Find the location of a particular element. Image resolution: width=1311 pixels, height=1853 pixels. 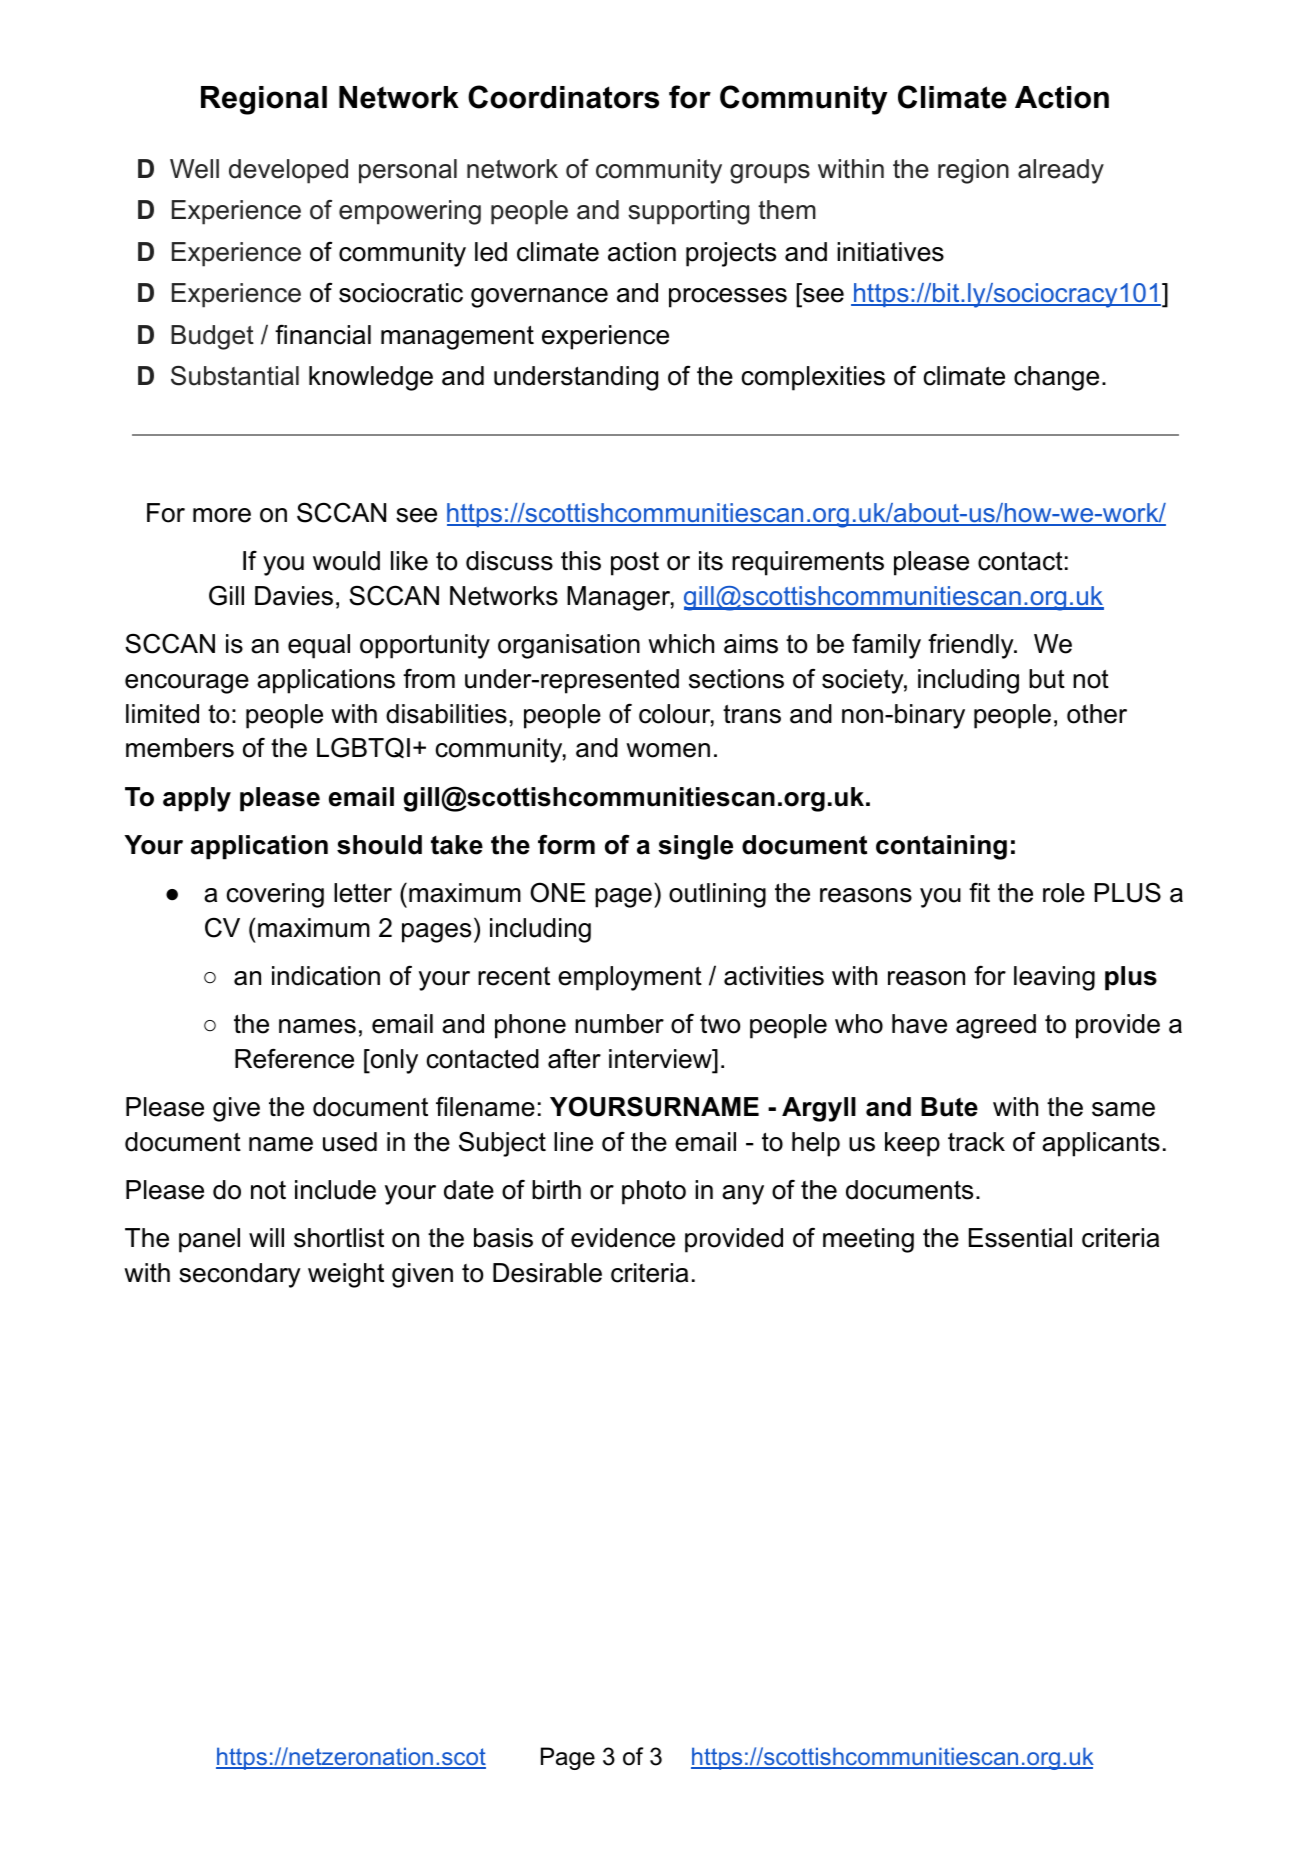

already is located at coordinates (1061, 171).
